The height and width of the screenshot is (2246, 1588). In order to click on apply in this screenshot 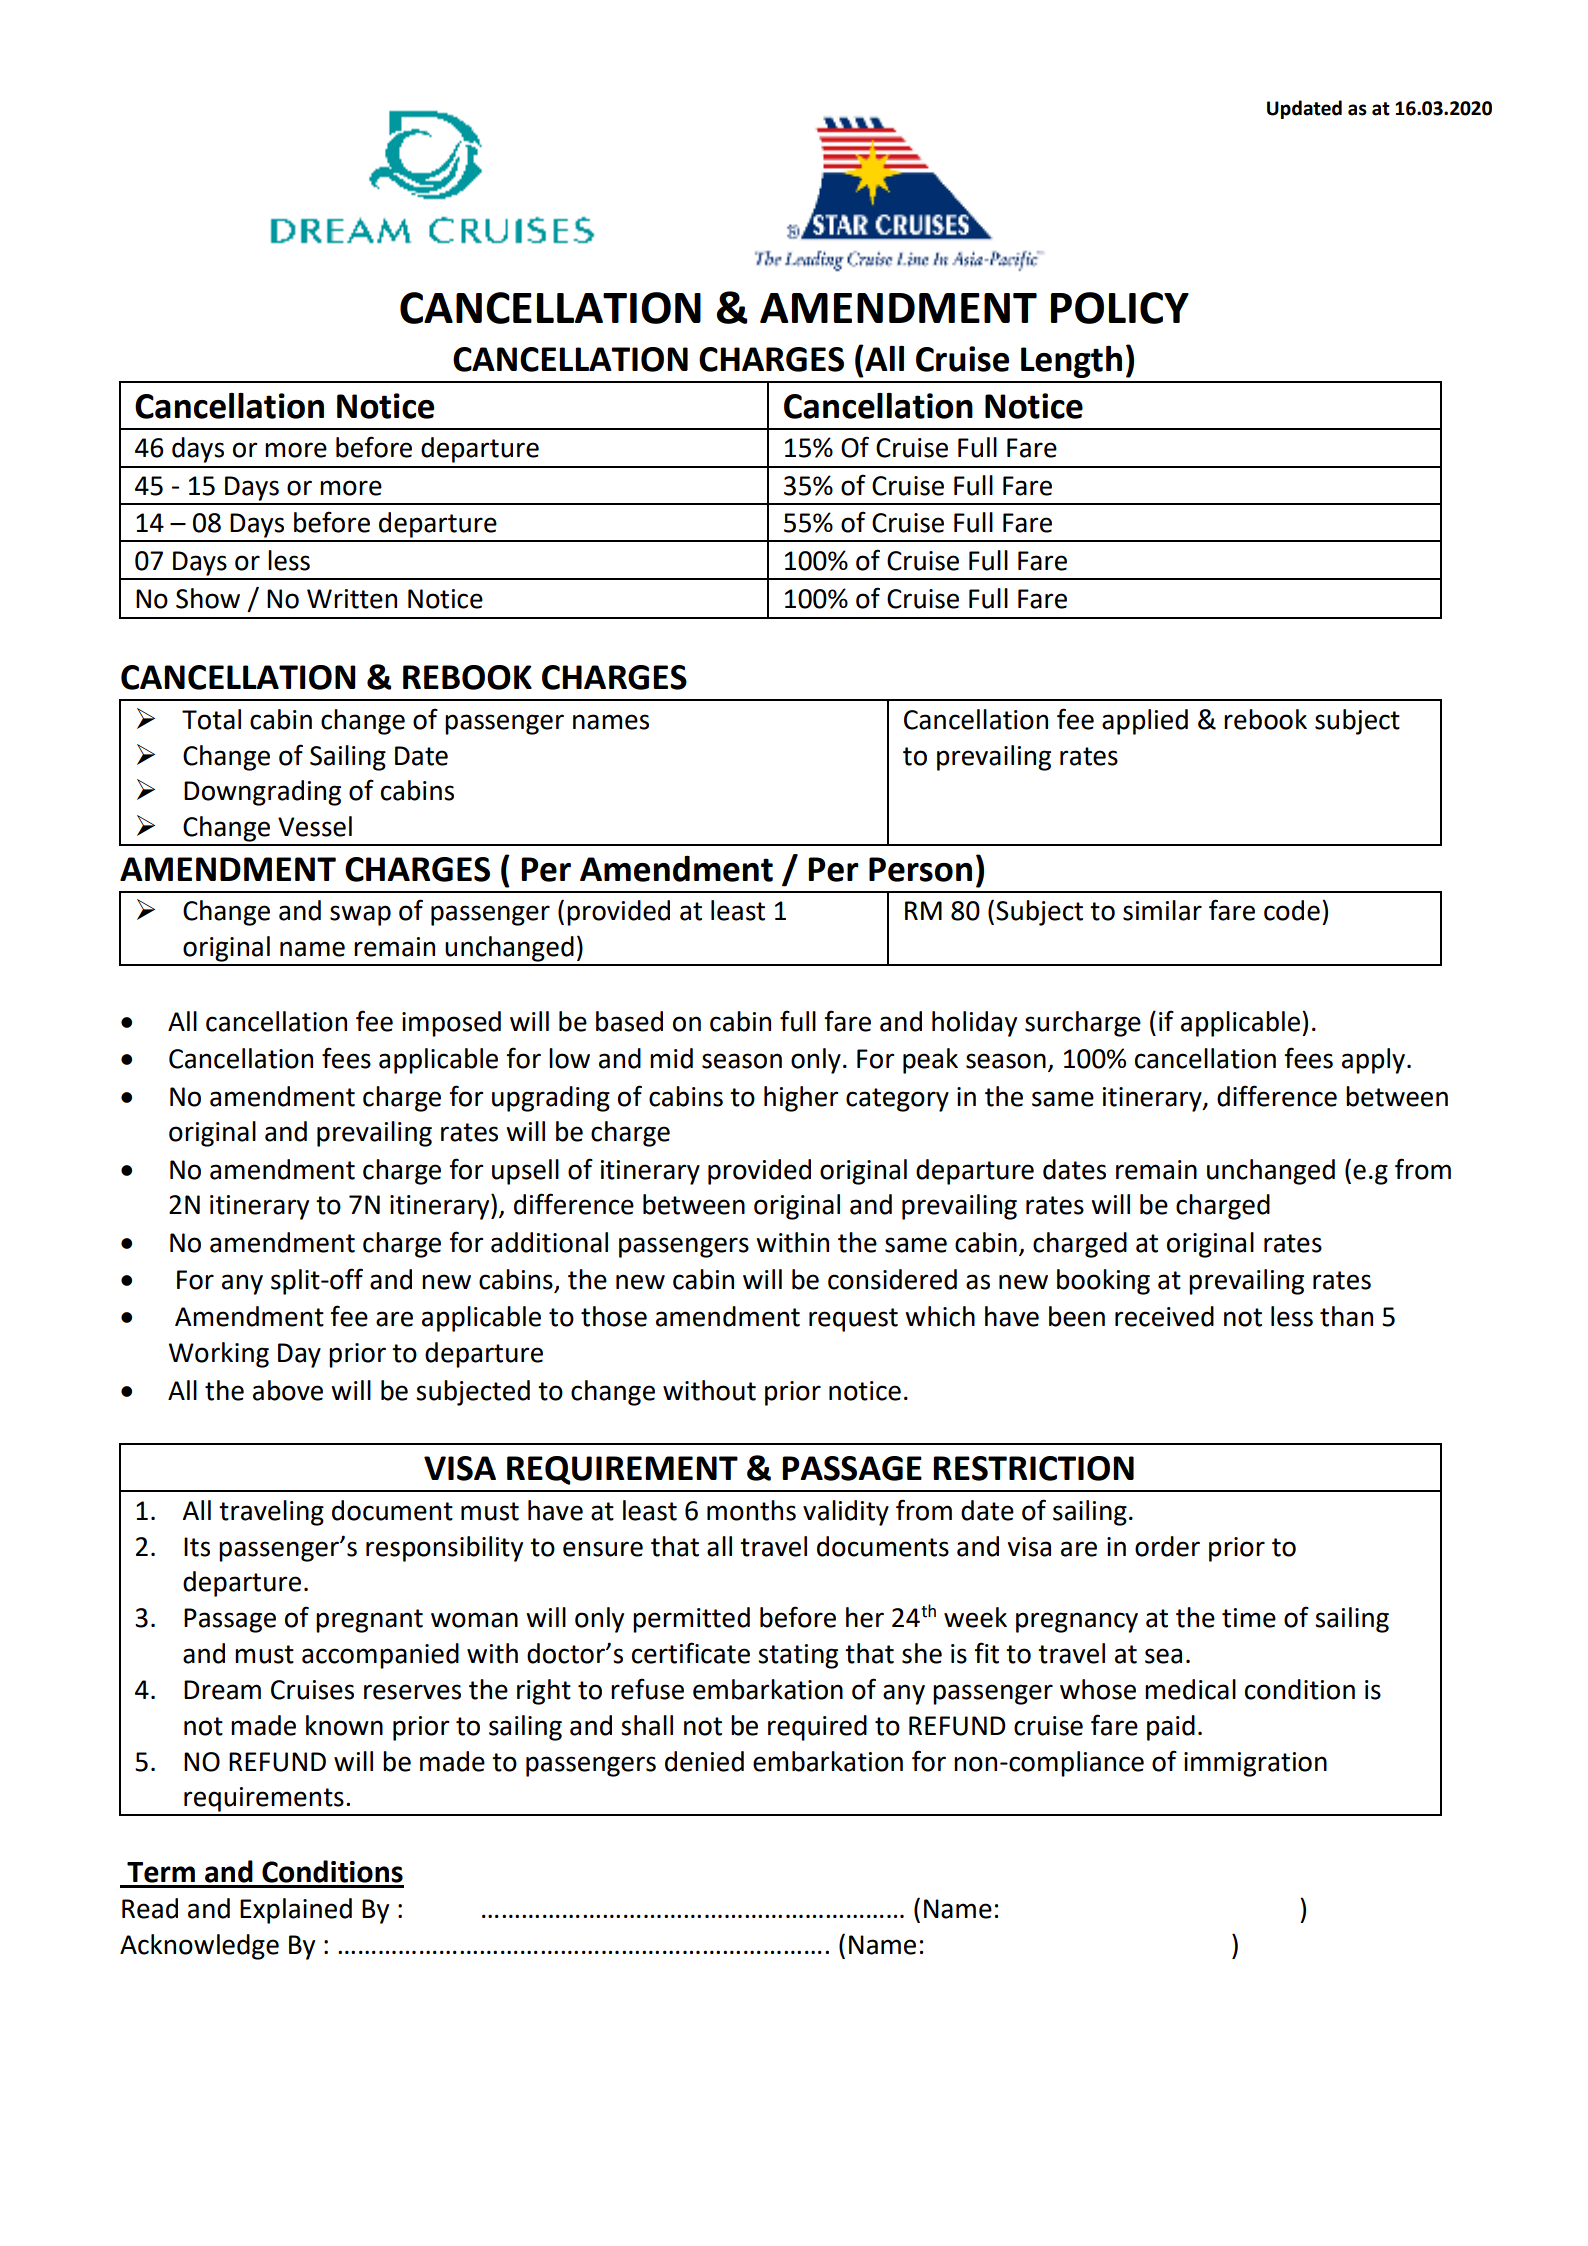, I will do `click(1373, 1061)`.
